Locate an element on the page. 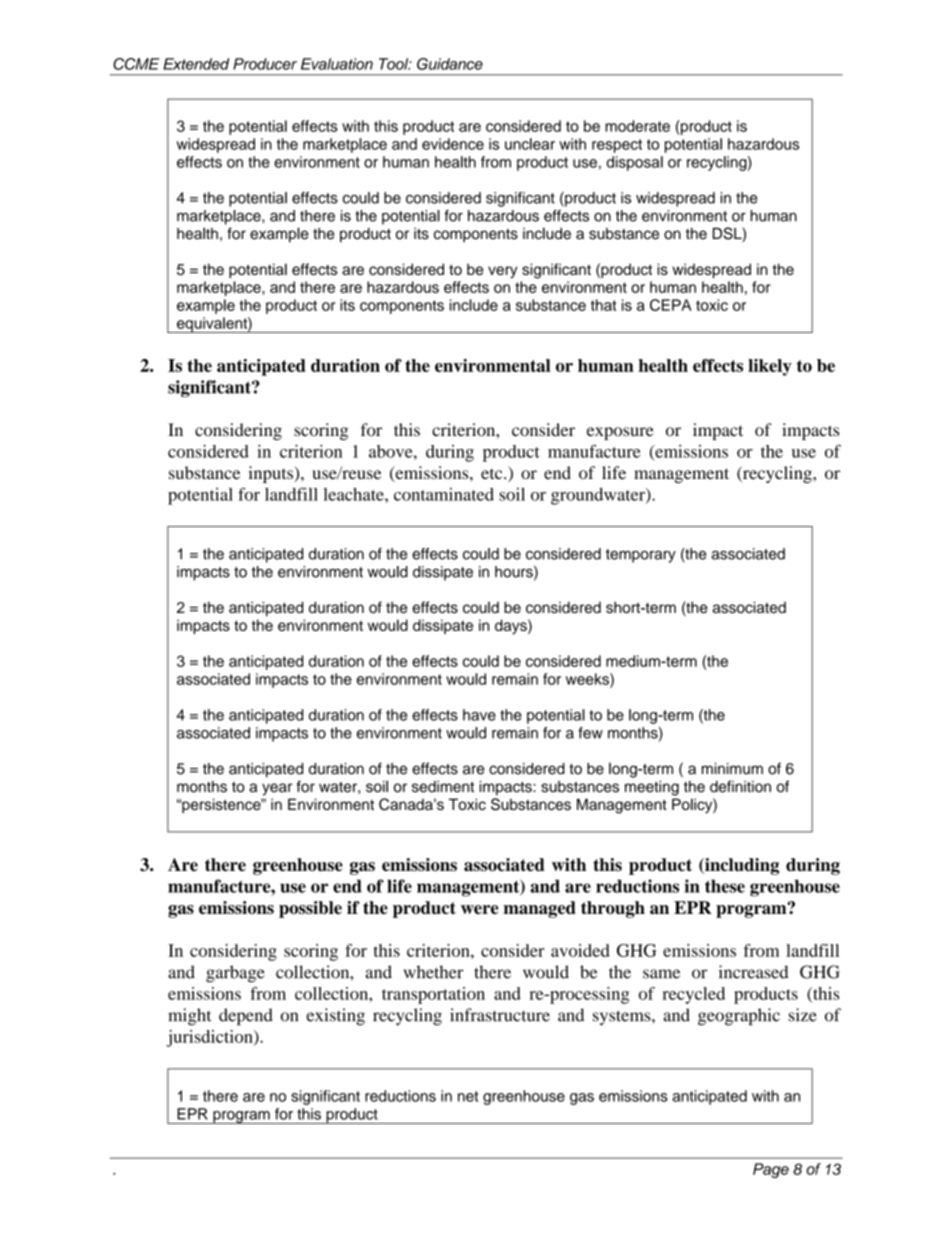 This image has height=1233, width=952. were is located at coordinates (480, 909).
